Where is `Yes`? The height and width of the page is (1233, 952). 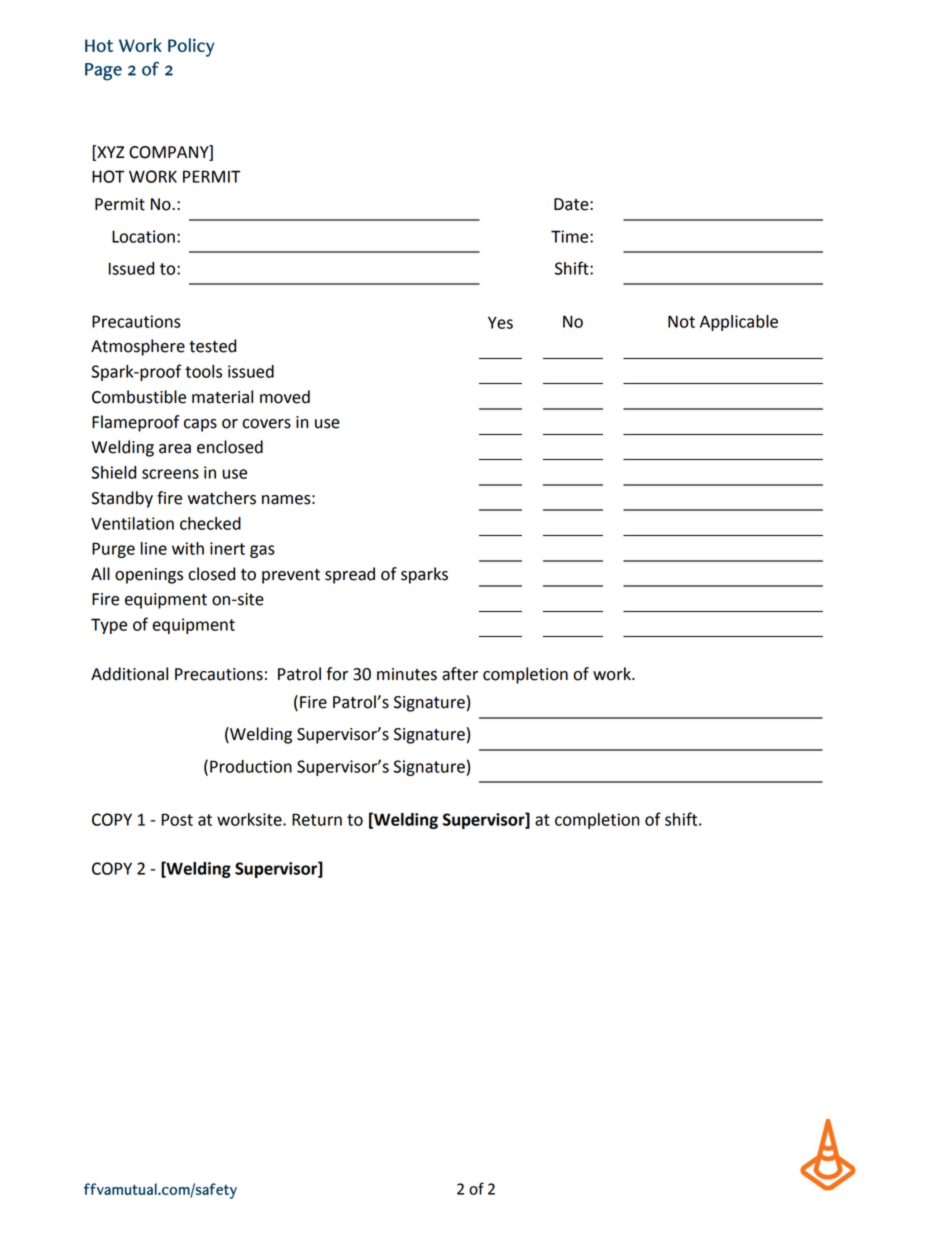 Yes is located at coordinates (500, 322).
